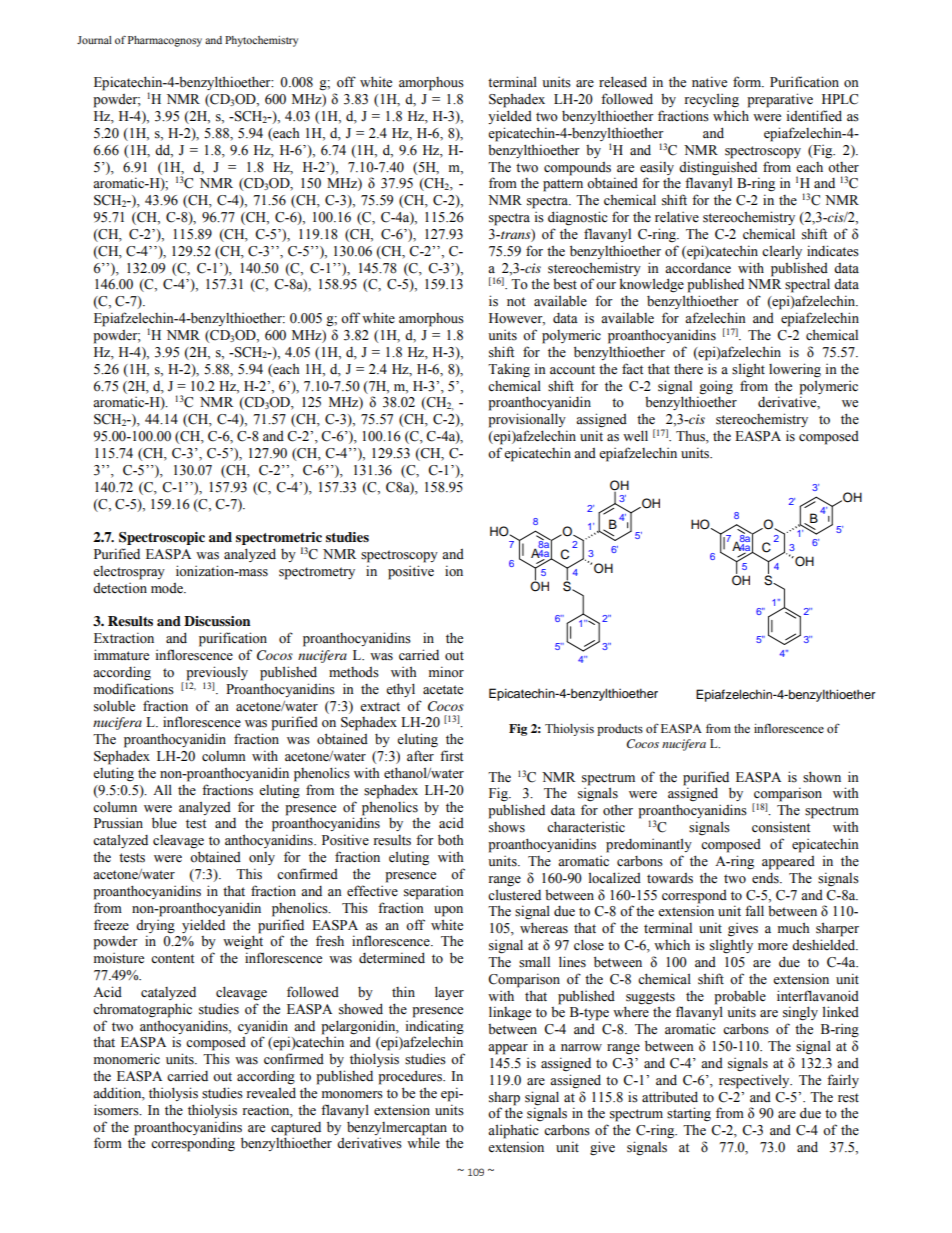  What do you see at coordinates (513, 1131) in the document?
I see `aliphatic` at bounding box center [513, 1131].
